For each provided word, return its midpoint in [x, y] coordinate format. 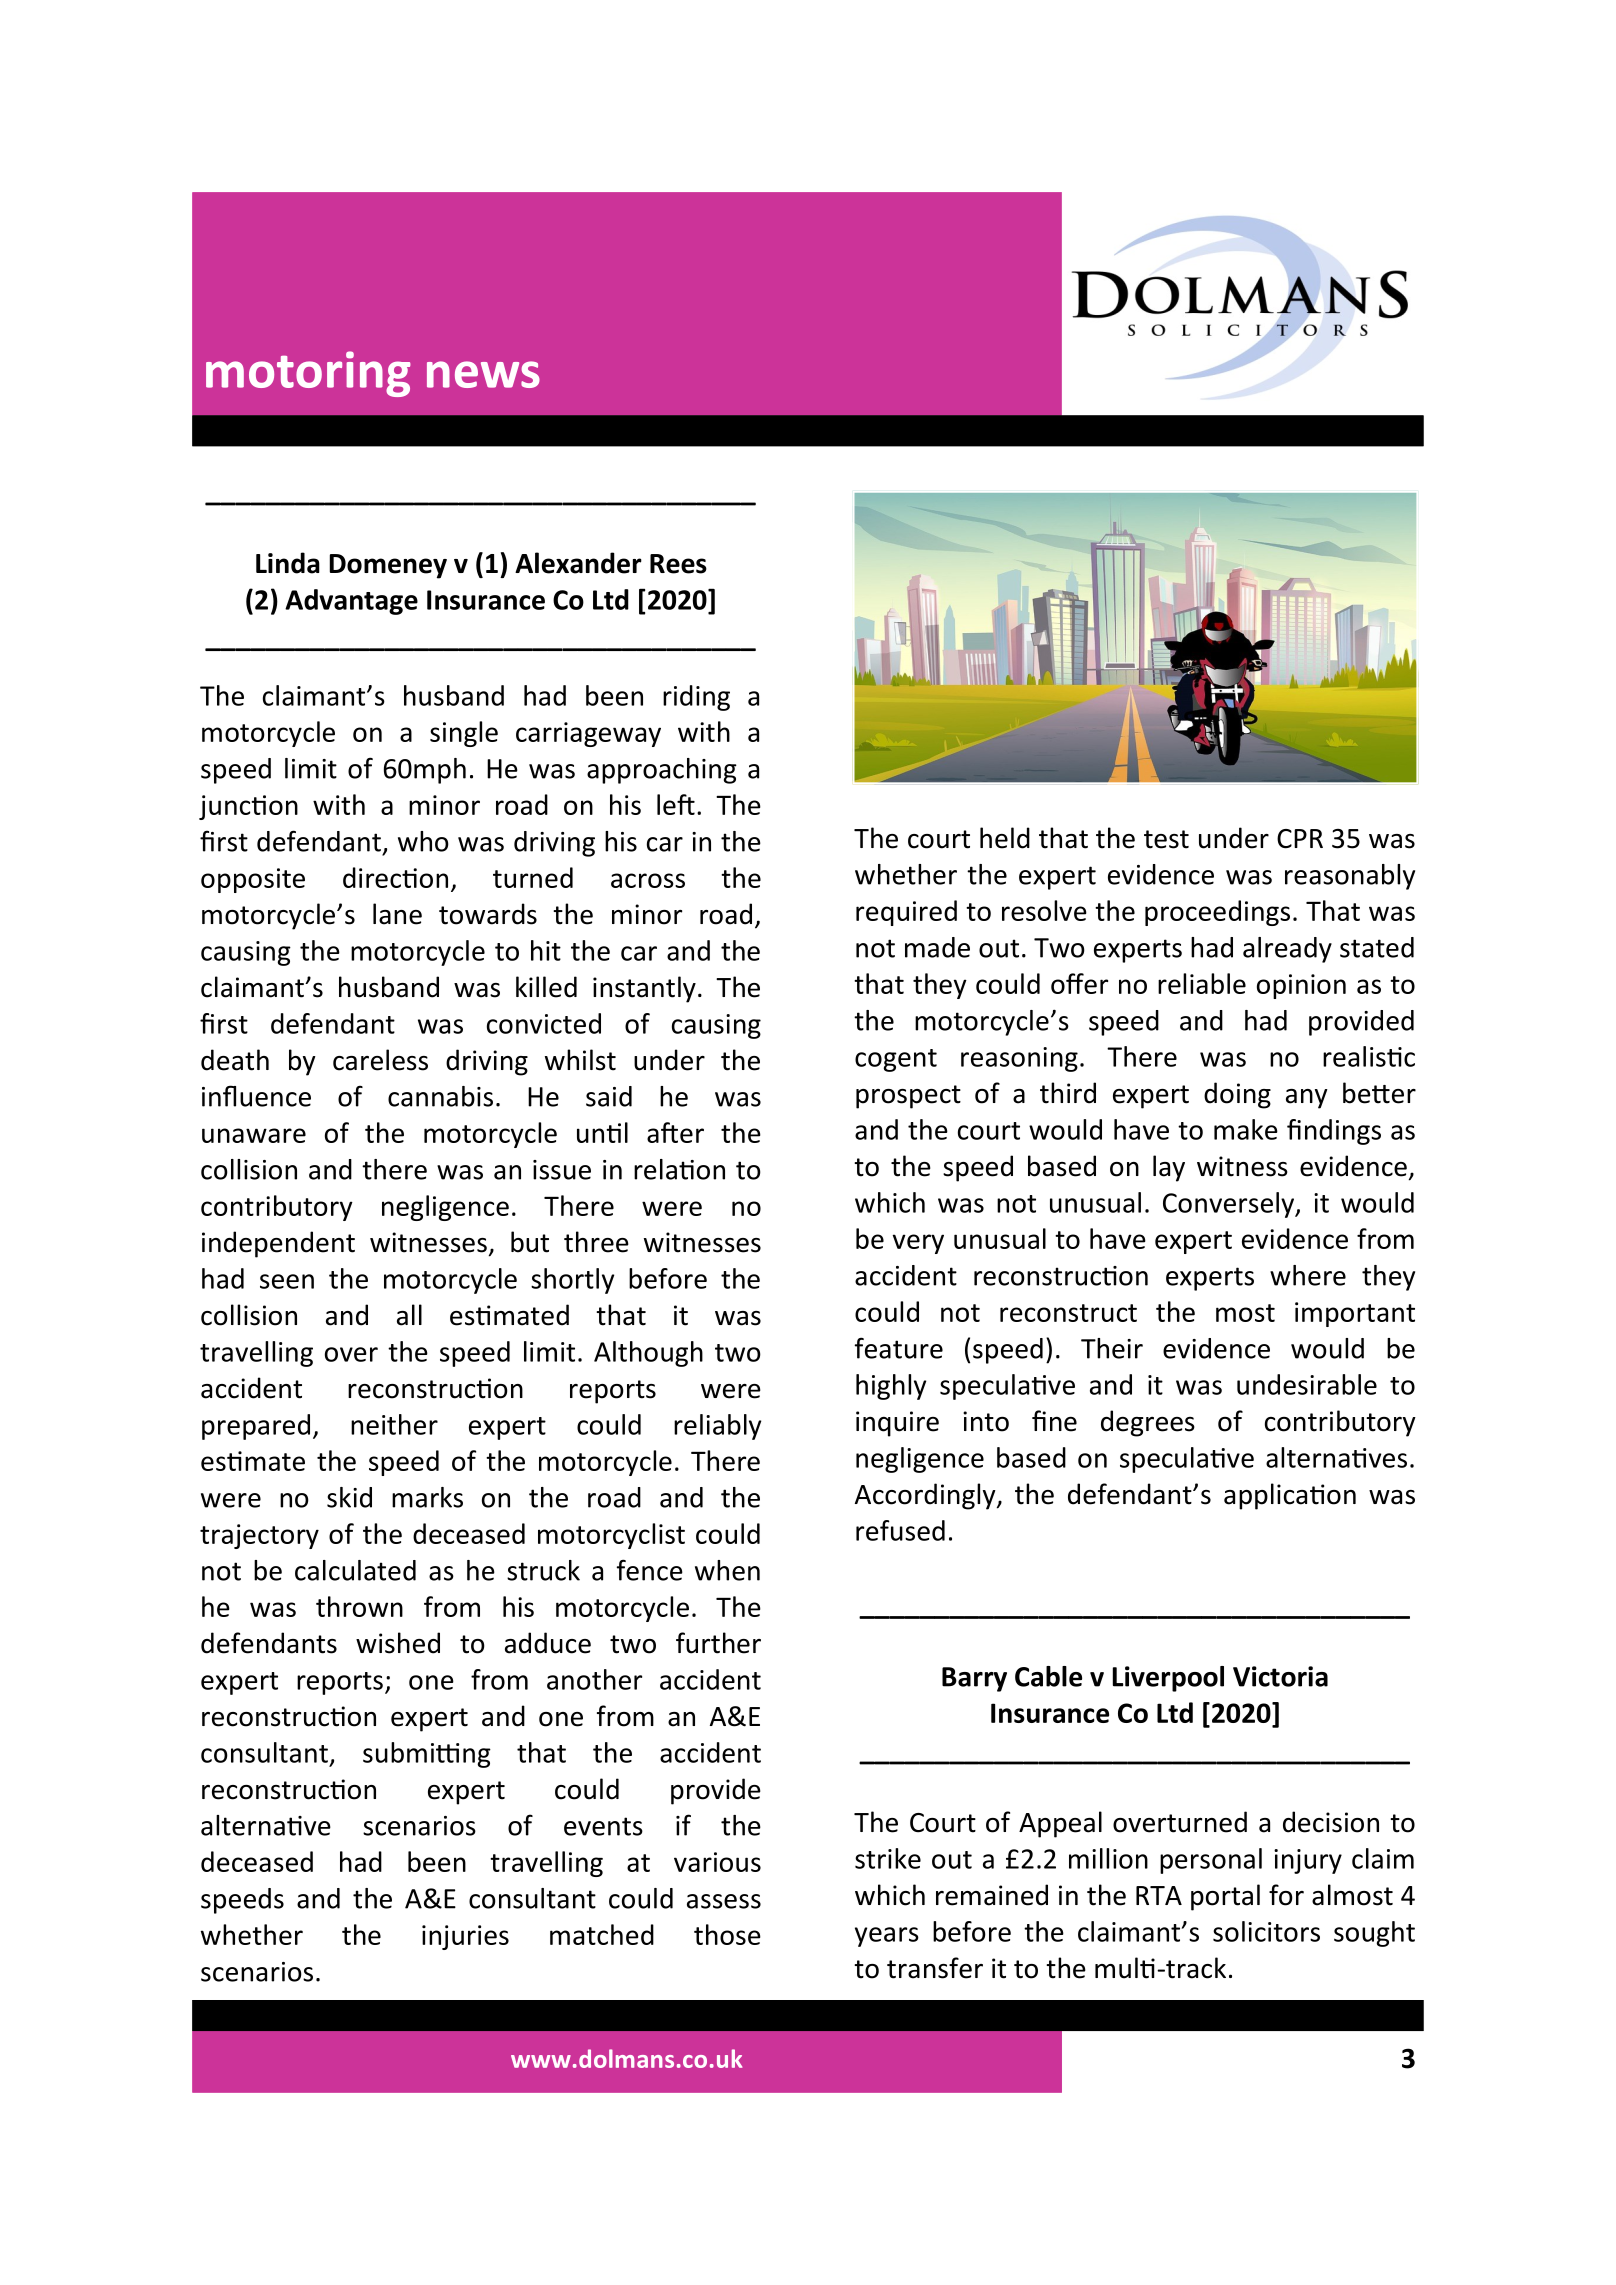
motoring [308, 374]
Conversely [1229, 1205]
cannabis [440, 1096]
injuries [465, 1937]
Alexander [578, 563]
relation [679, 1169]
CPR [1300, 839]
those [727, 1934]
